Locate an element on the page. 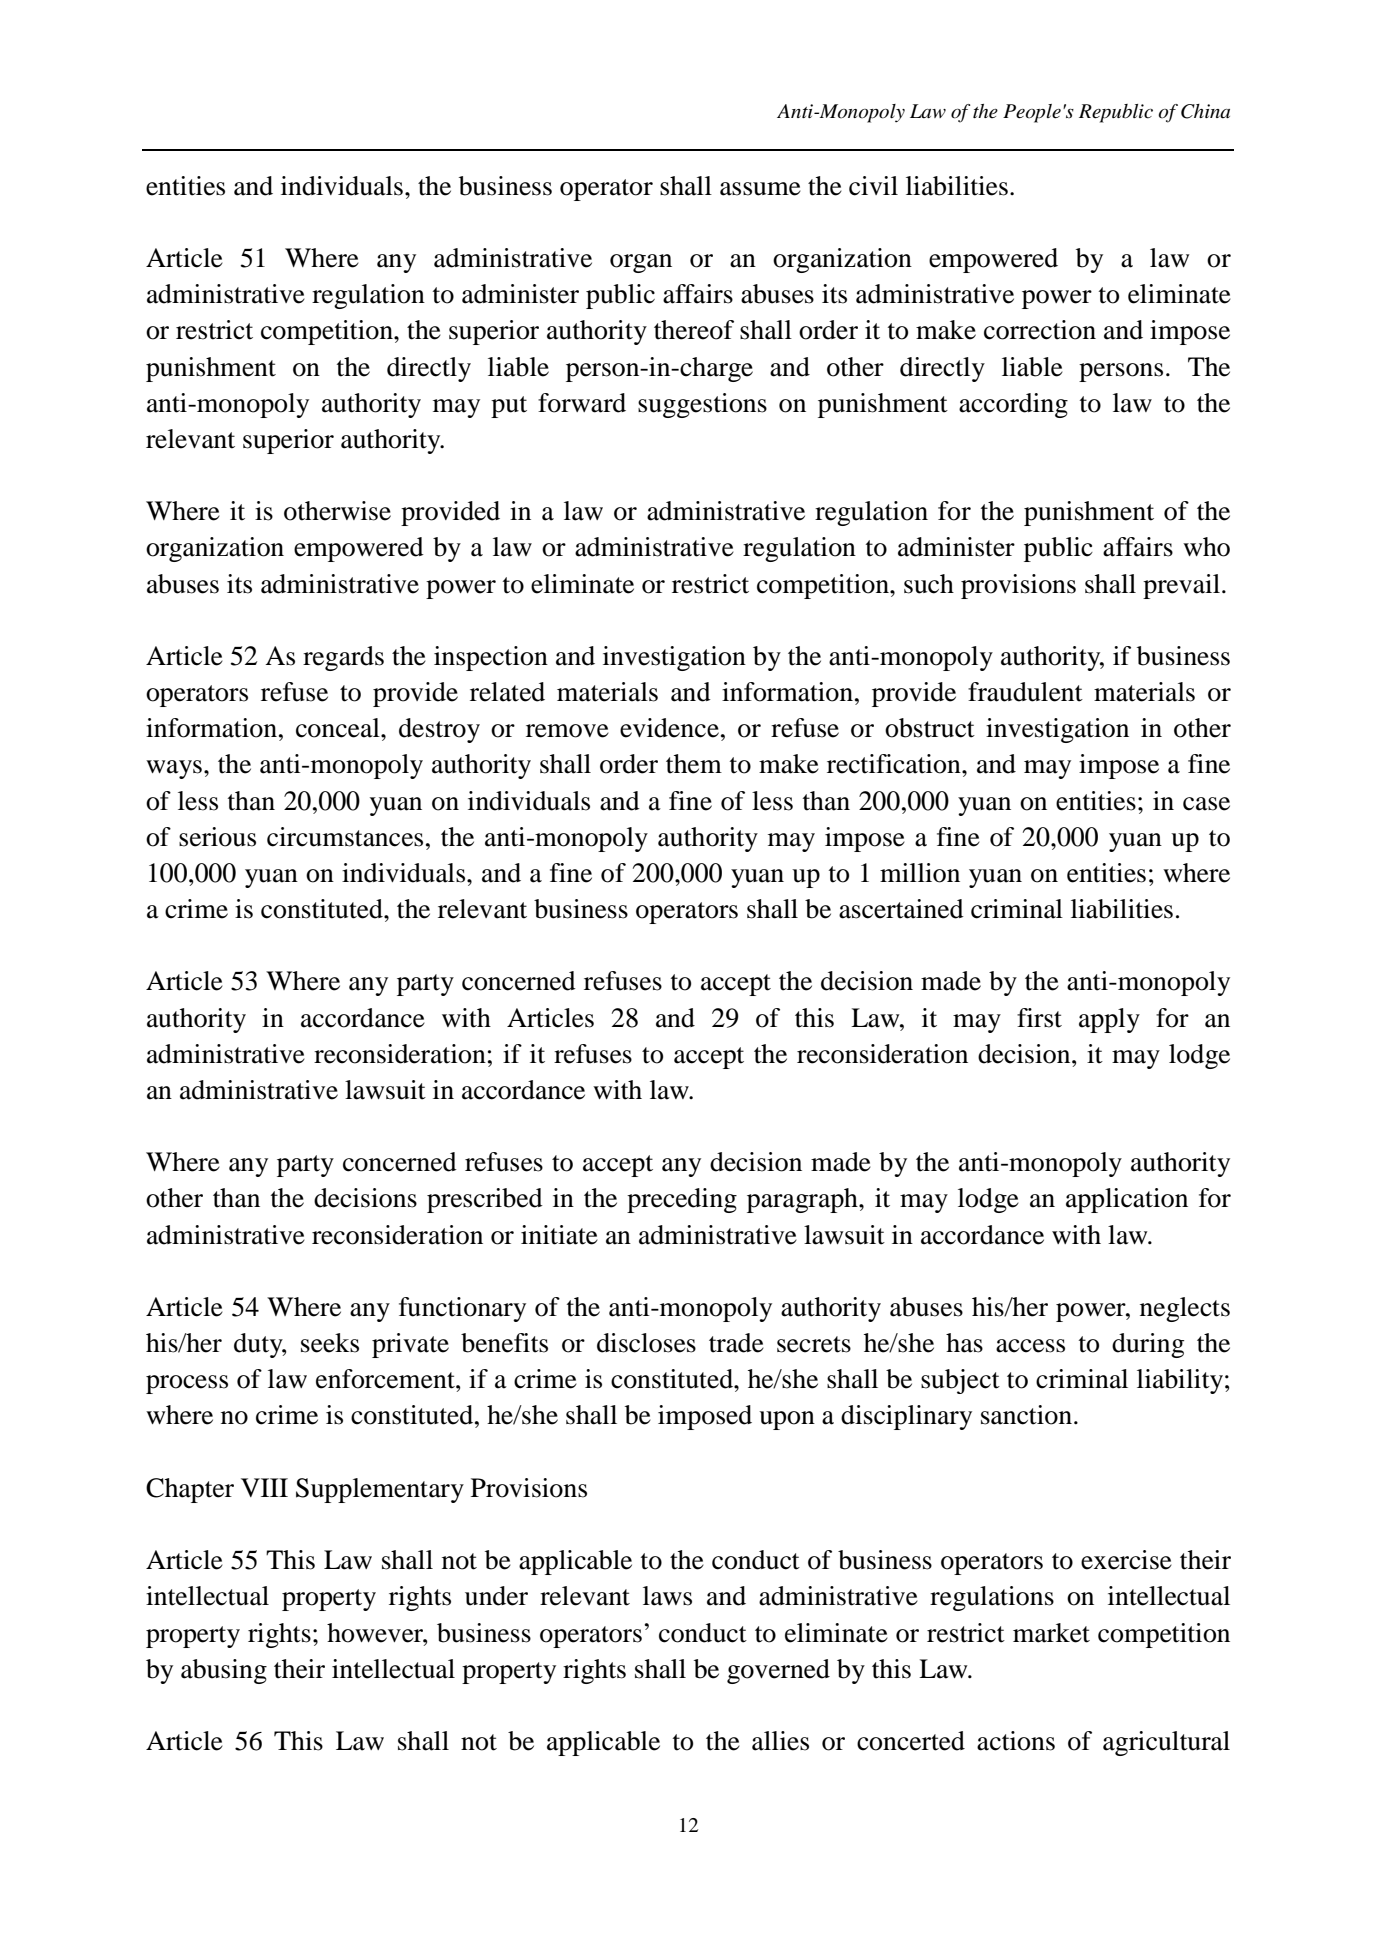 The height and width of the page is (1952, 1380). market is located at coordinates (1051, 1633).
